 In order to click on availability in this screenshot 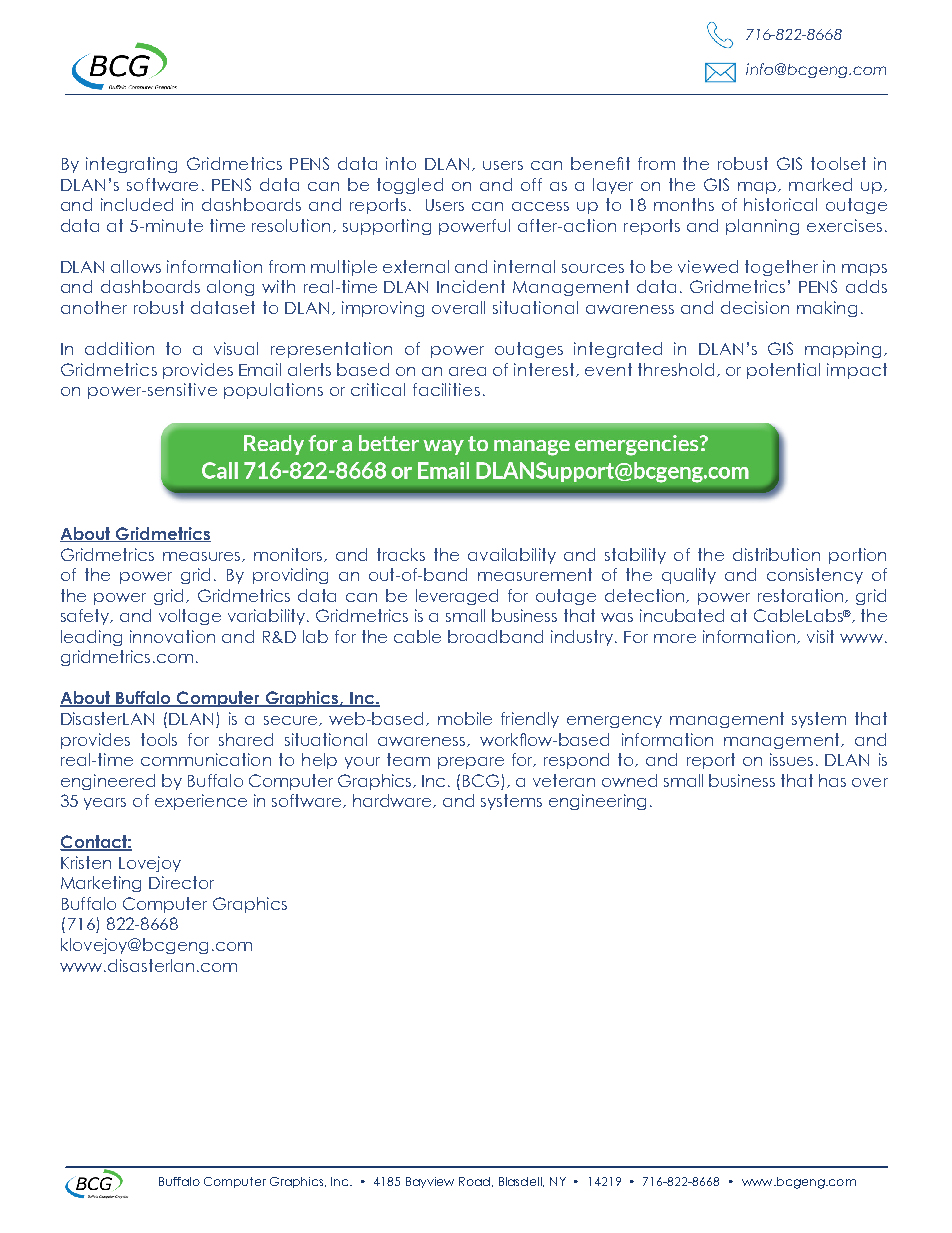, I will do `click(512, 556)`.
